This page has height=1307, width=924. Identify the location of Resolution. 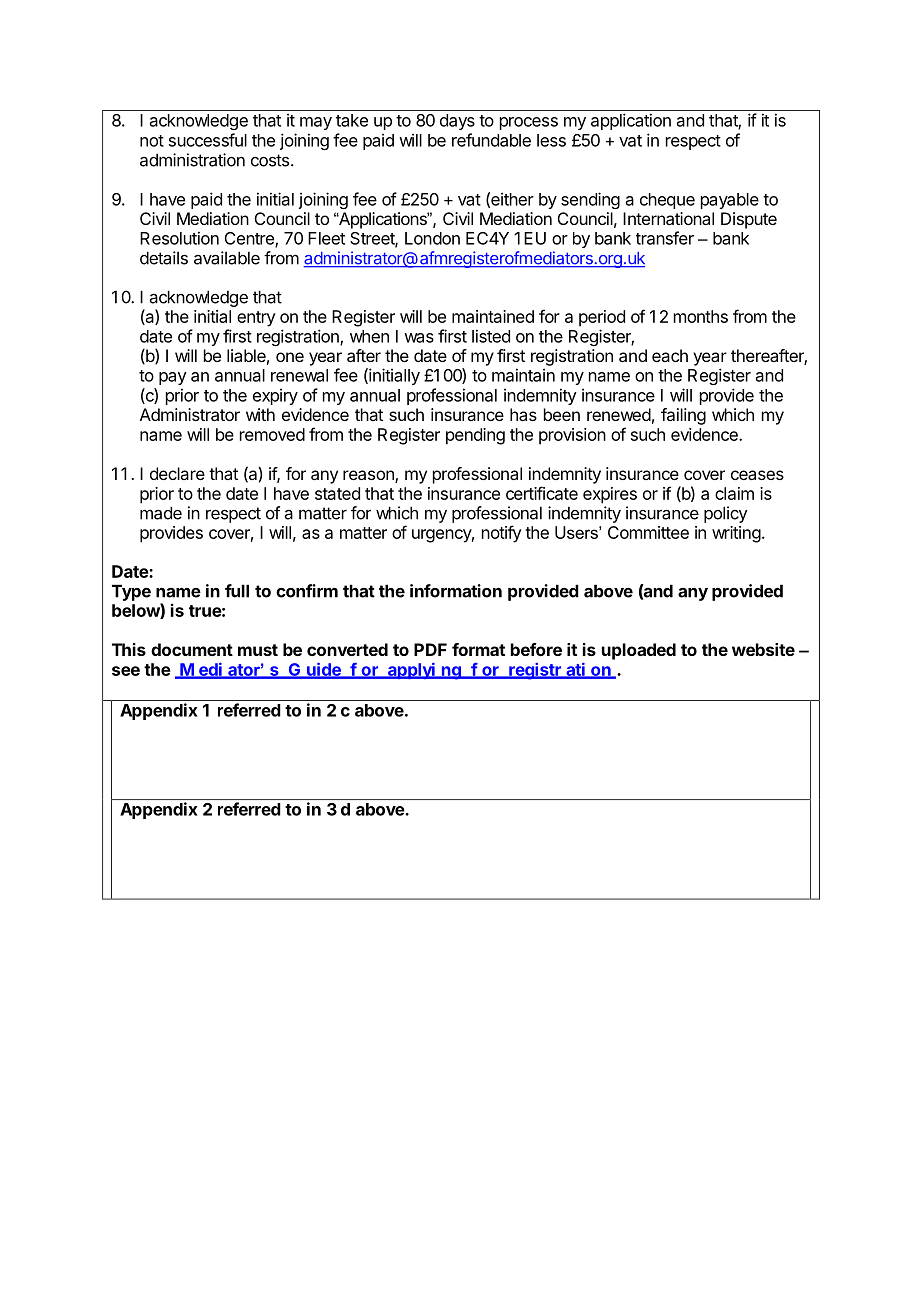
(179, 238).
